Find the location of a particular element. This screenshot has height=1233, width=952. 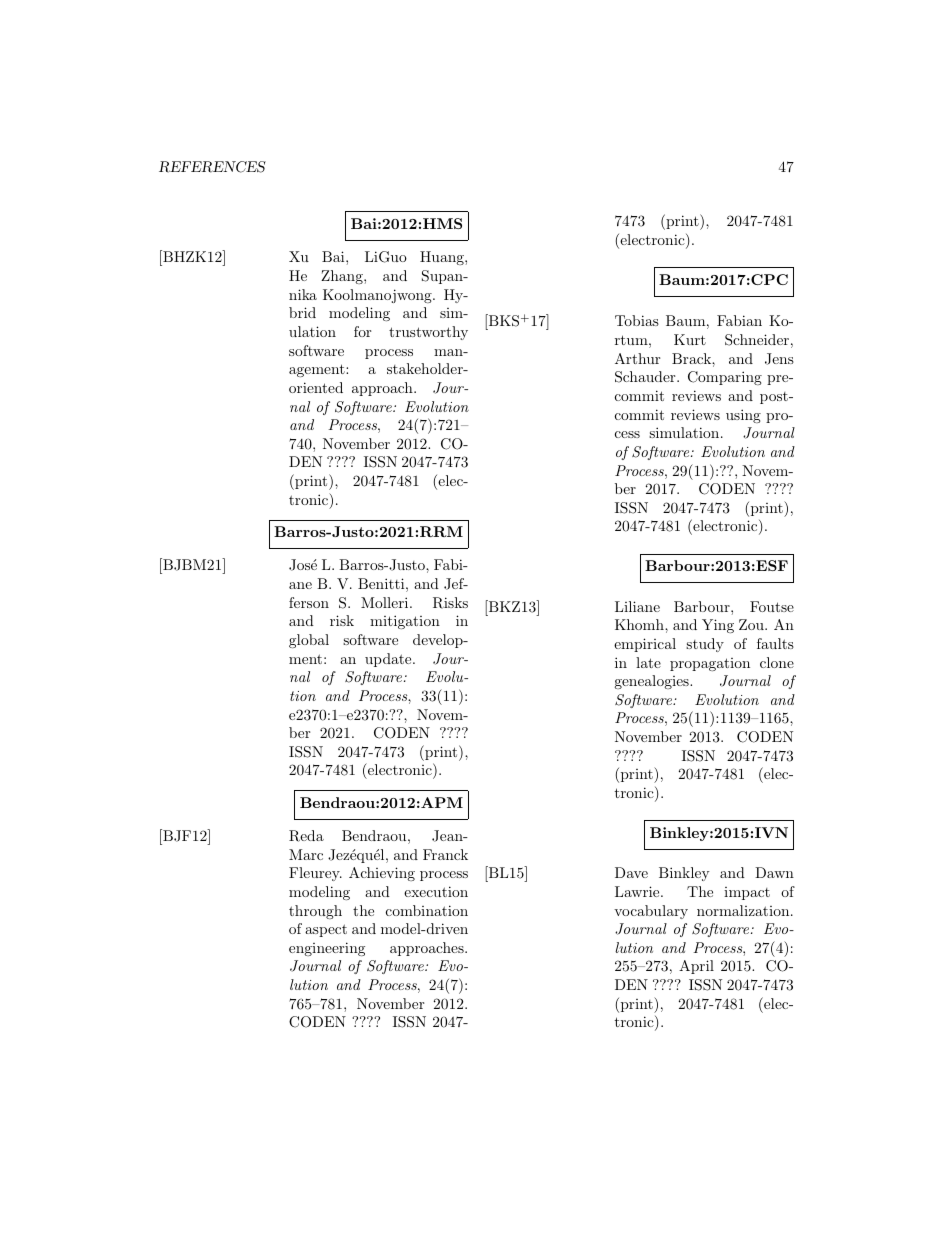

engineering is located at coordinates (327, 949).
